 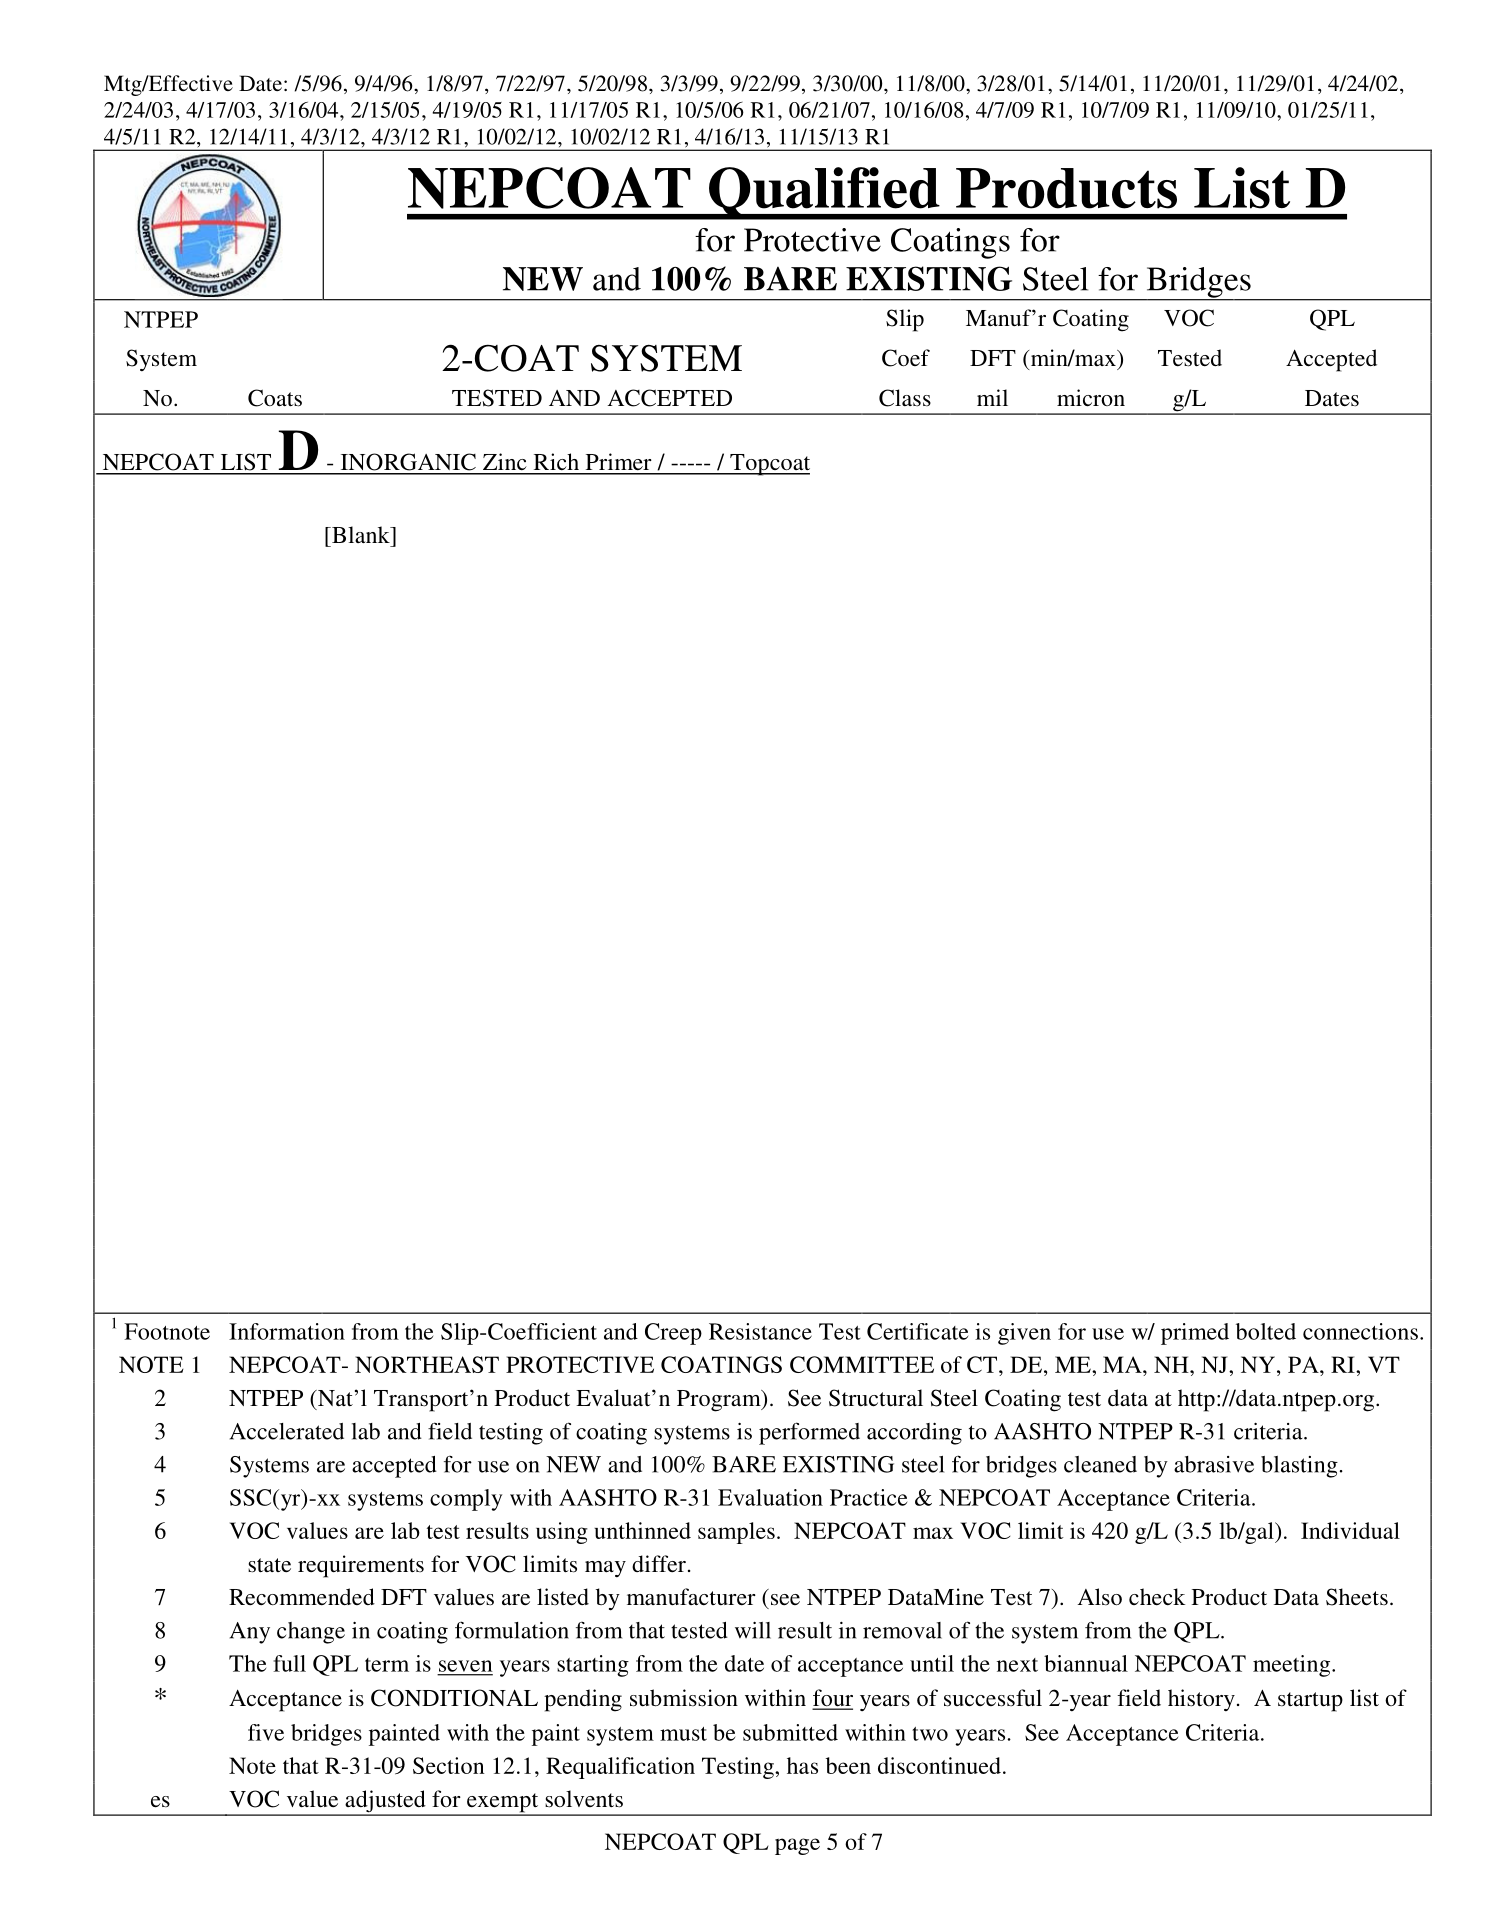 I want to click on performed, so click(x=809, y=1433).
